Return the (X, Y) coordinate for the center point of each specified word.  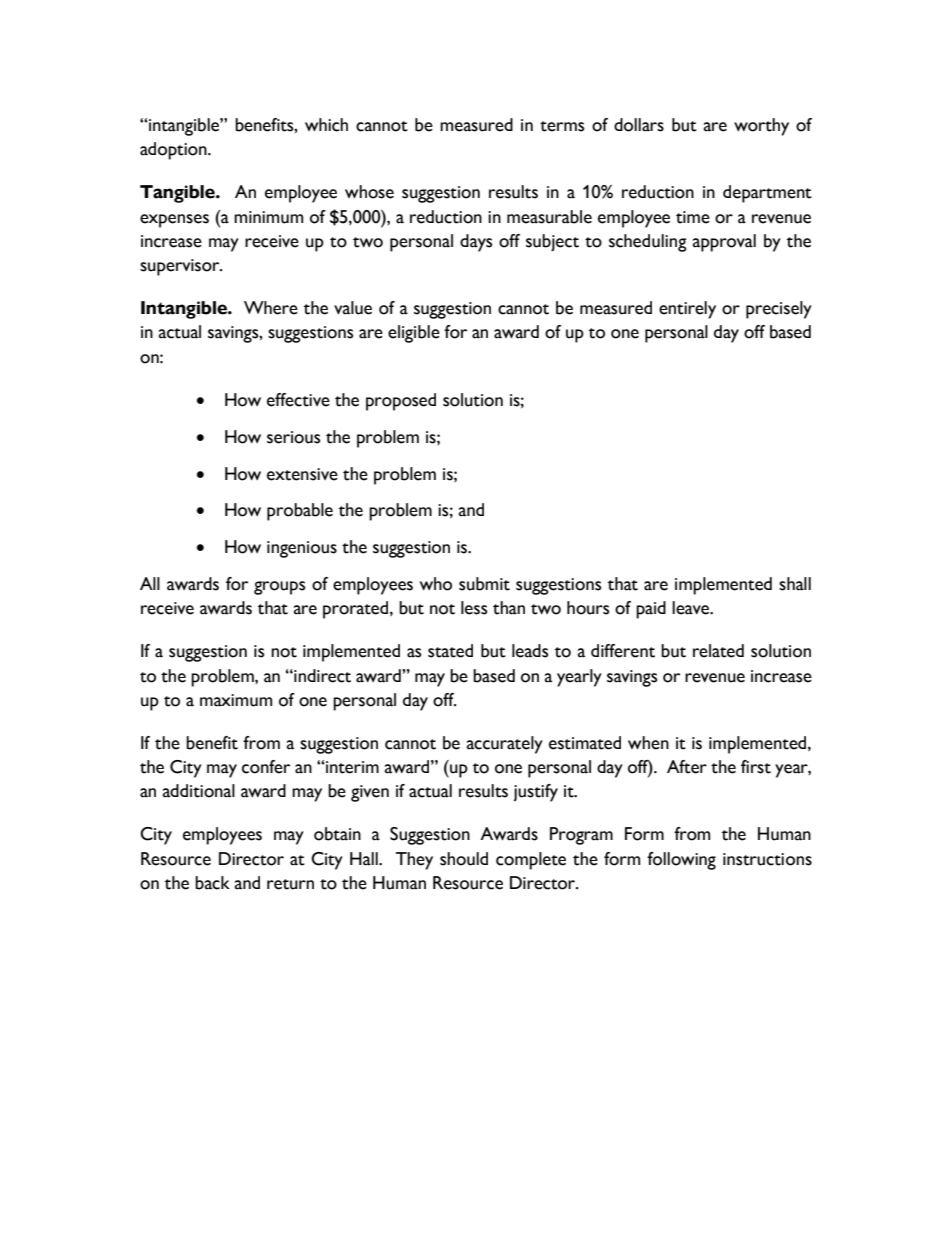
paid (651, 610)
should (464, 859)
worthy (761, 127)
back (212, 883)
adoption (174, 151)
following (681, 861)
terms (562, 126)
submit (484, 584)
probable (300, 512)
